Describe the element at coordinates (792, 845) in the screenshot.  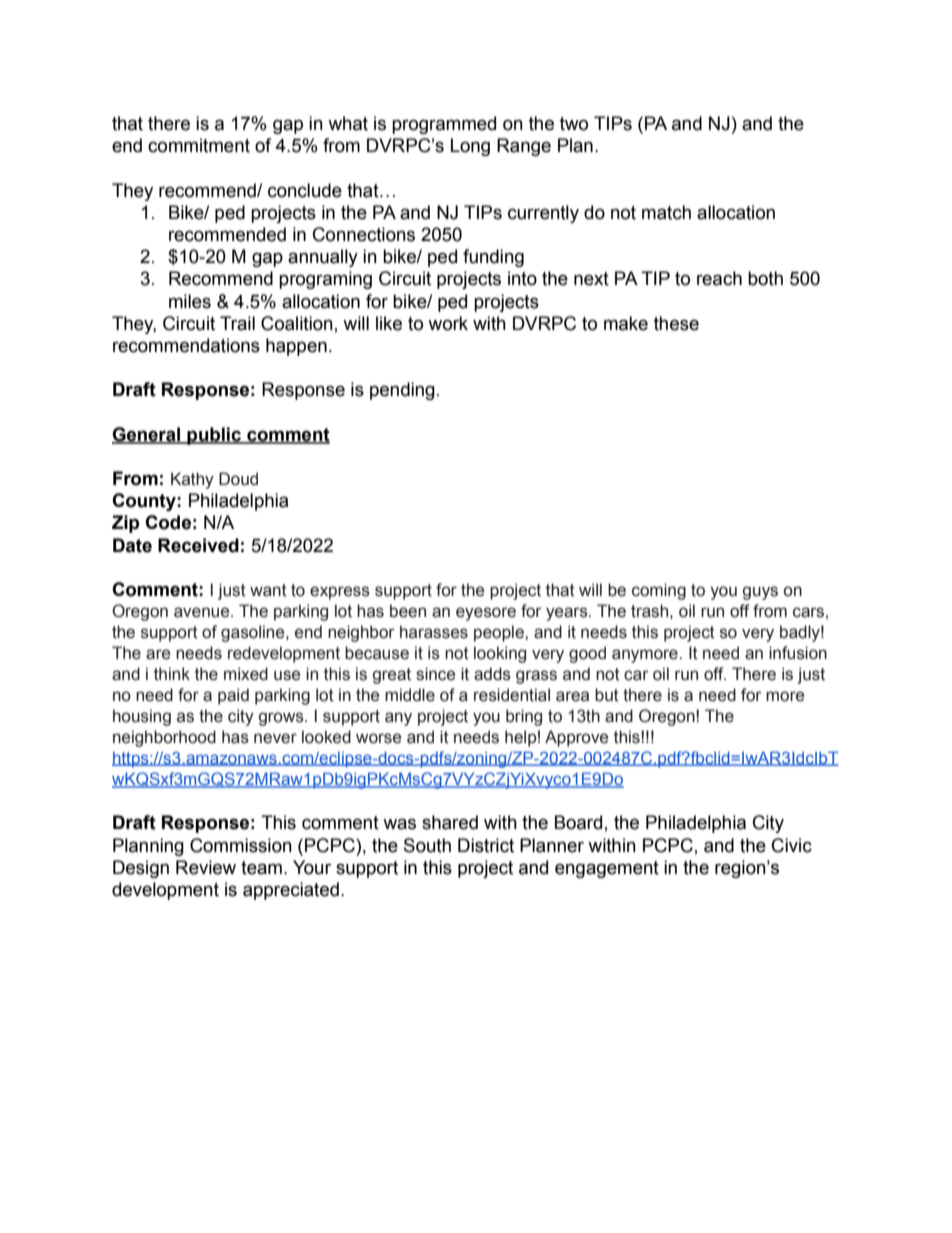
I see `Civic` at that location.
